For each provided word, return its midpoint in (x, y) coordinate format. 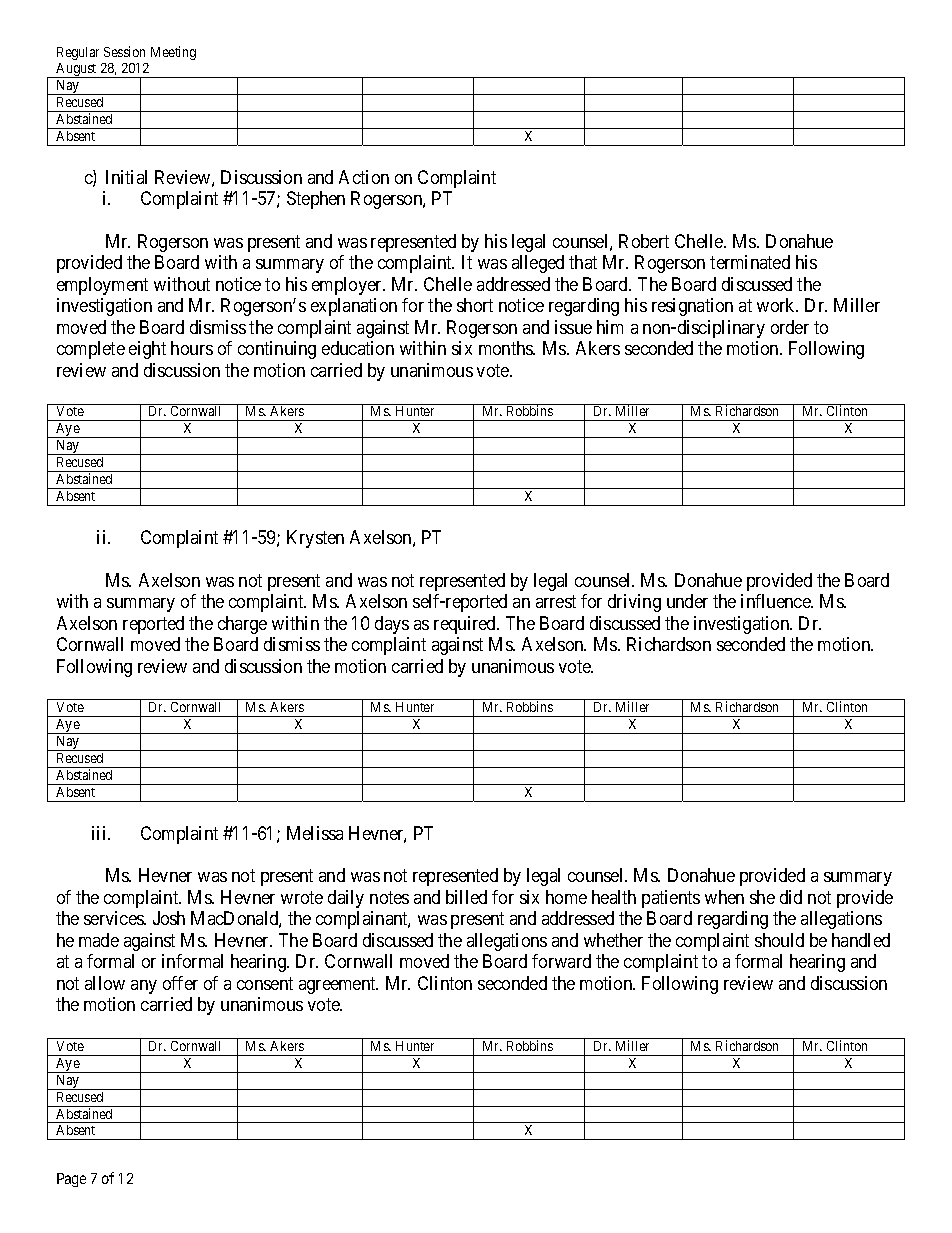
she (762, 897)
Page (71, 1180)
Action (364, 177)
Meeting (173, 53)
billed (466, 897)
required (466, 625)
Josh (169, 918)
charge (242, 625)
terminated (750, 262)
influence (776, 601)
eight (147, 350)
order (790, 327)
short (475, 305)
